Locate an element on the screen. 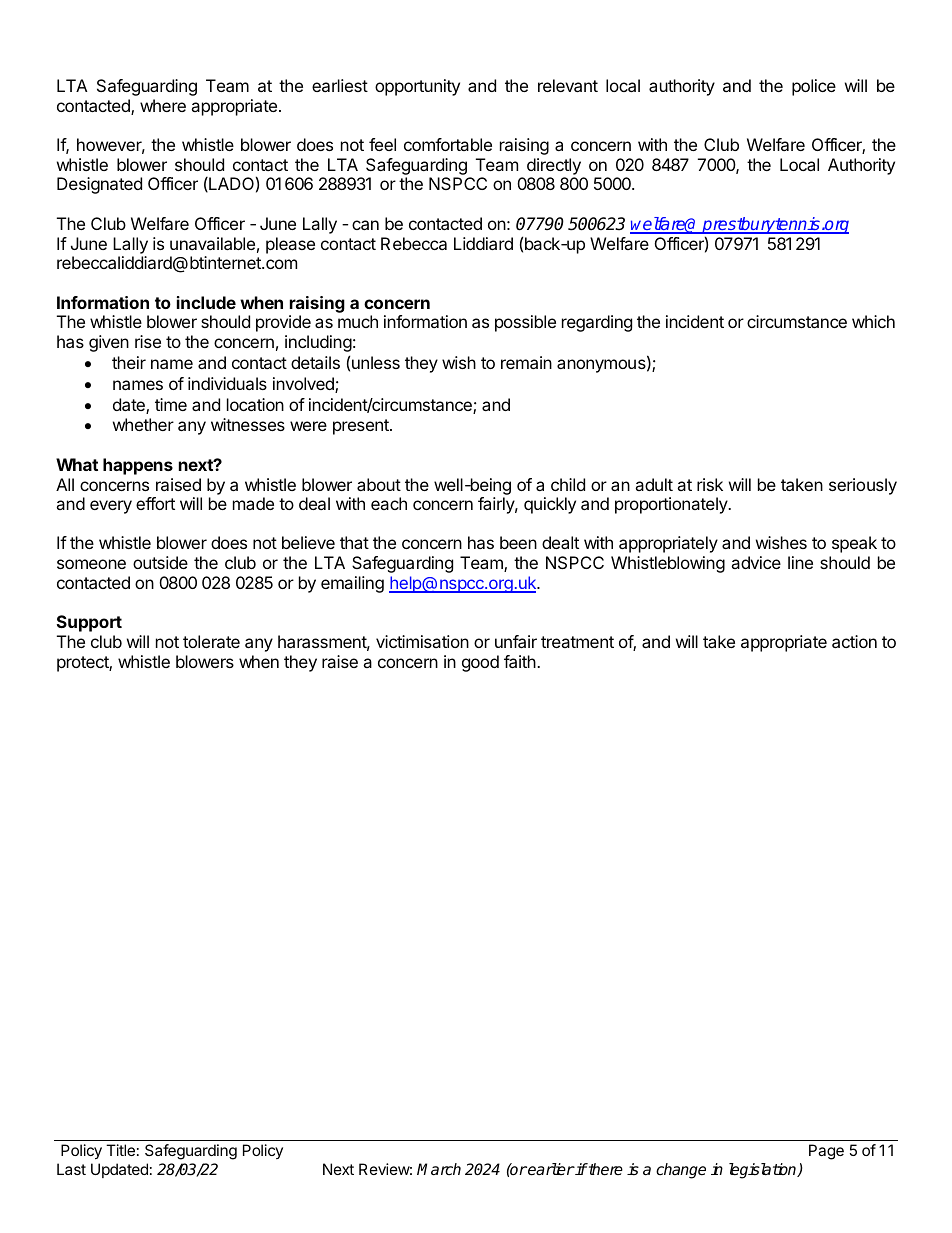 The width and height of the screenshot is (952, 1233). police is located at coordinates (814, 87).
